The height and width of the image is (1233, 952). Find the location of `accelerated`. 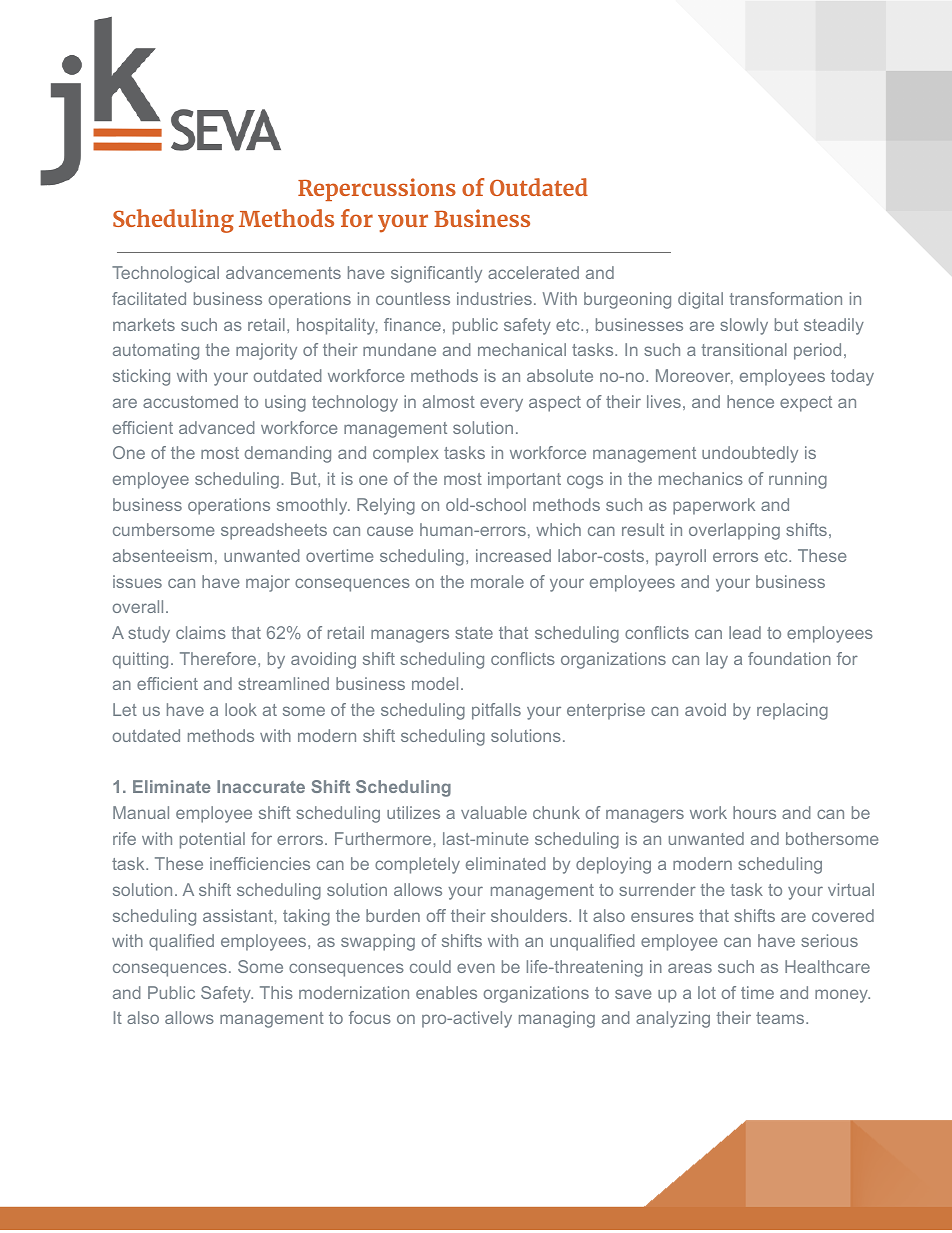

accelerated is located at coordinates (533, 272).
